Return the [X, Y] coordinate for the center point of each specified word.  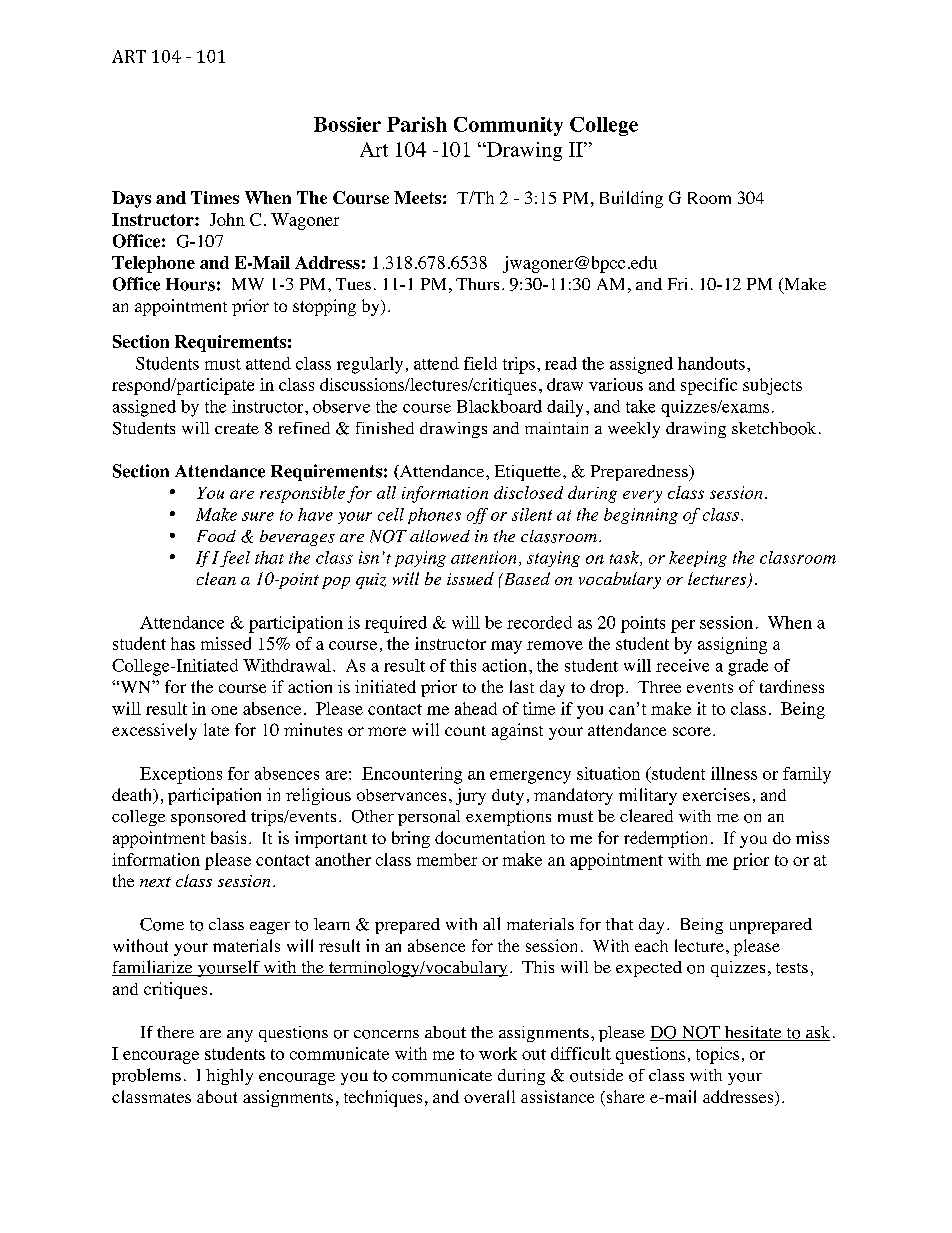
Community [508, 126]
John [227, 219]
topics [717, 1055]
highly [229, 1077]
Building [631, 199]
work [498, 1053]
